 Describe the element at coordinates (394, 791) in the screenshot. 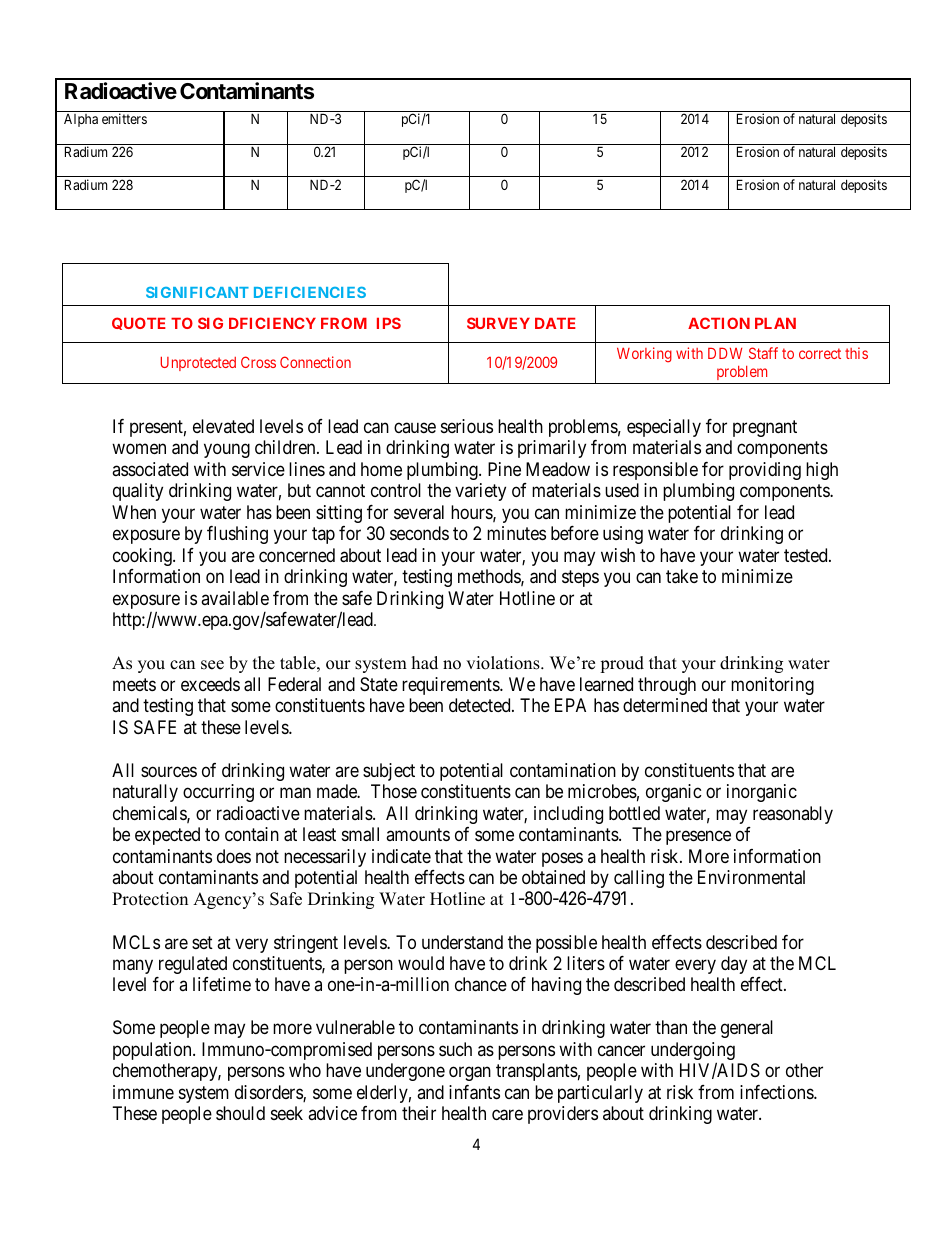

I see `Those` at that location.
